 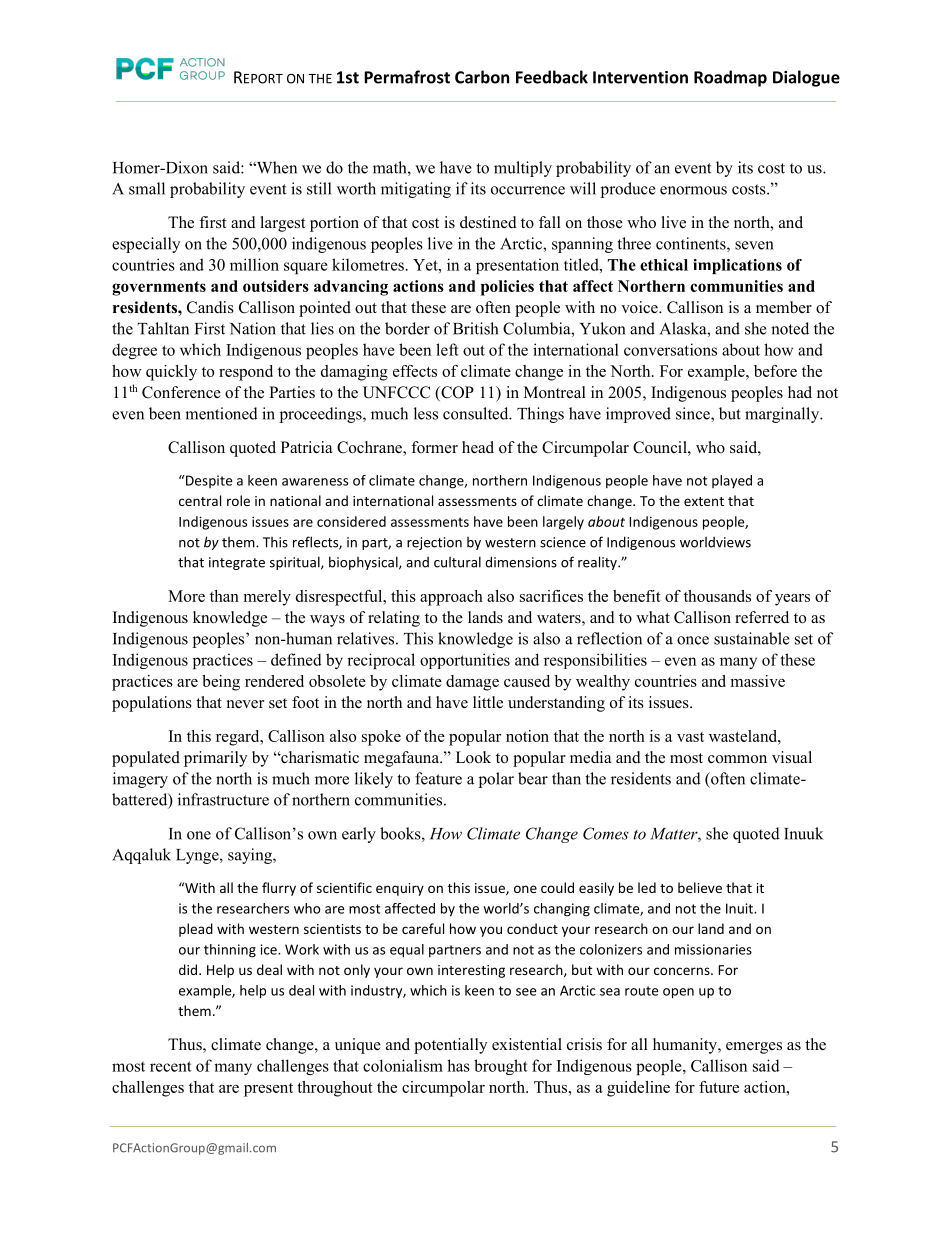 I want to click on Roadmap, so click(x=730, y=78).
